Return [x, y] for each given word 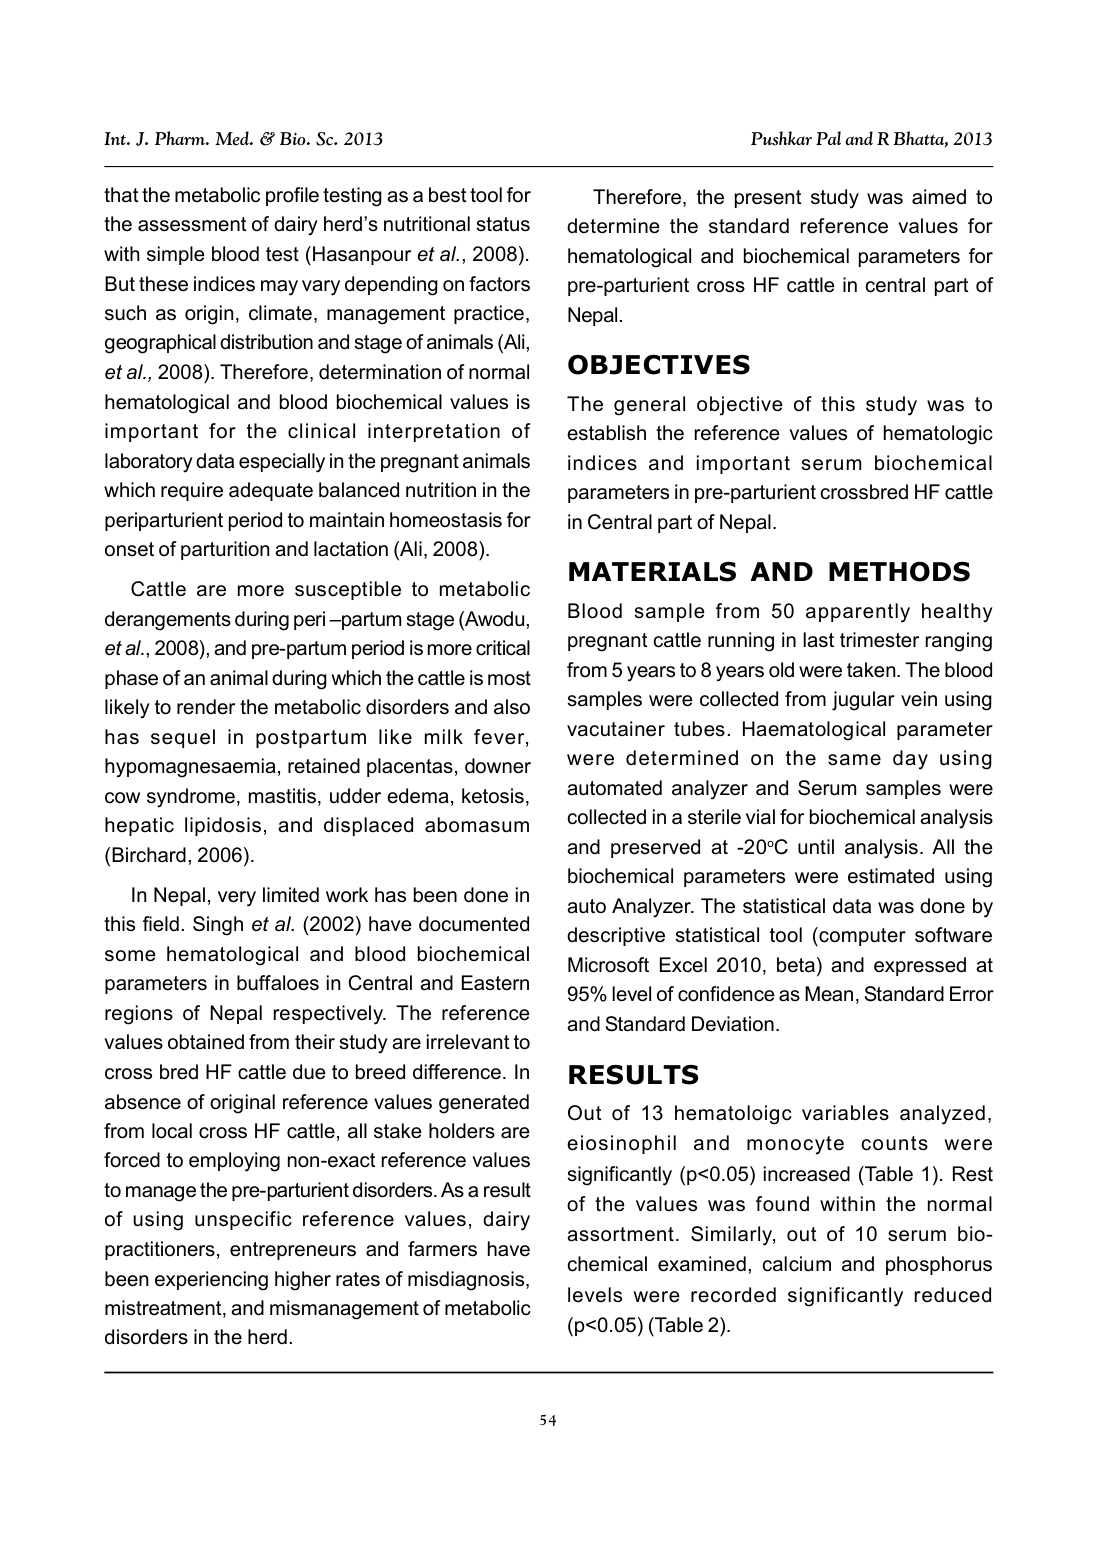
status [503, 224]
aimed [939, 197]
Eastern [495, 983]
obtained [206, 1042]
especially [282, 463]
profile [292, 196]
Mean [829, 994]
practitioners [160, 1250]
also [512, 707]
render [206, 707]
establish [606, 433]
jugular [863, 701]
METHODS [899, 571]
